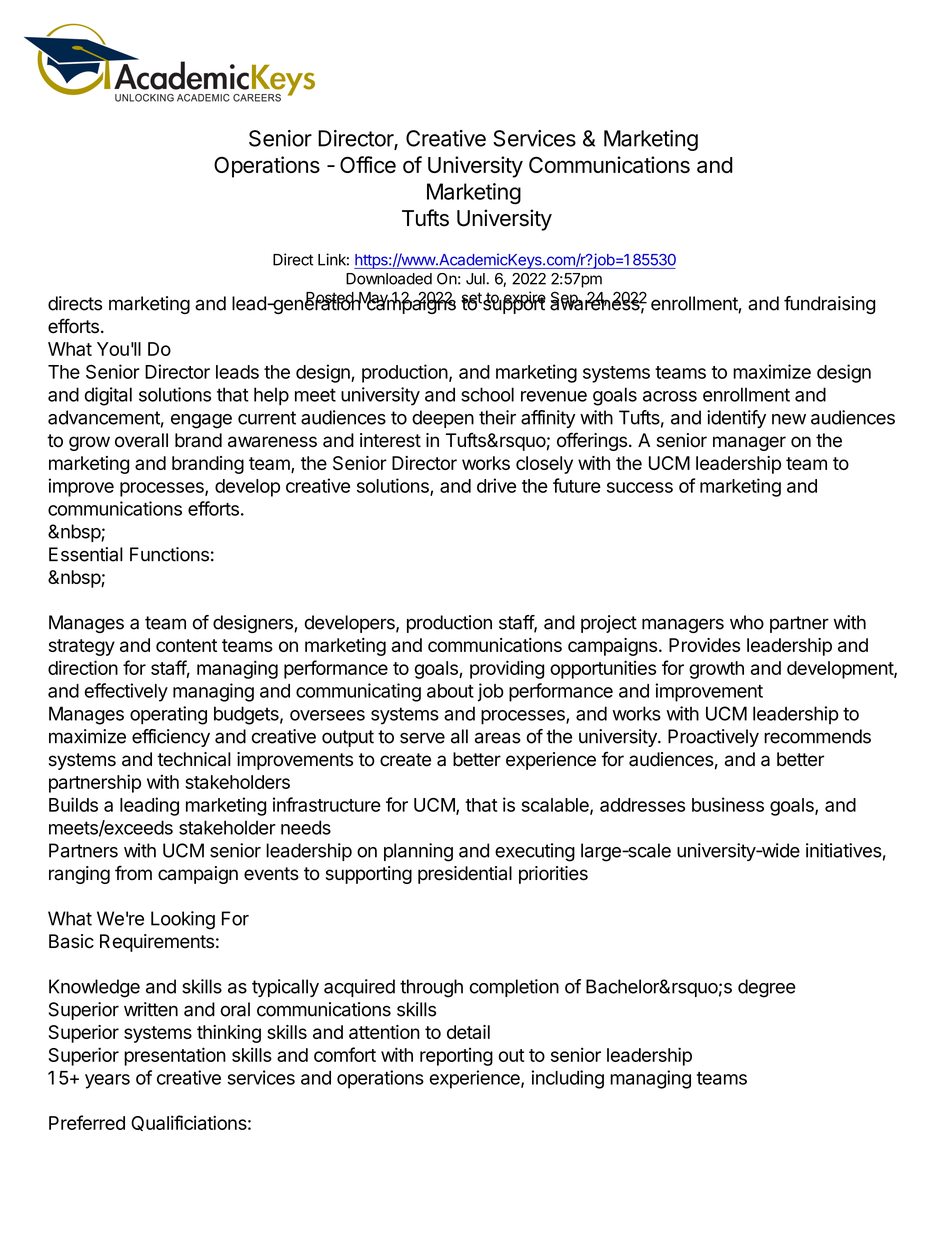 Image resolution: width=952 pixels, height=1233 pixels. I want to click on Office, so click(368, 164).
